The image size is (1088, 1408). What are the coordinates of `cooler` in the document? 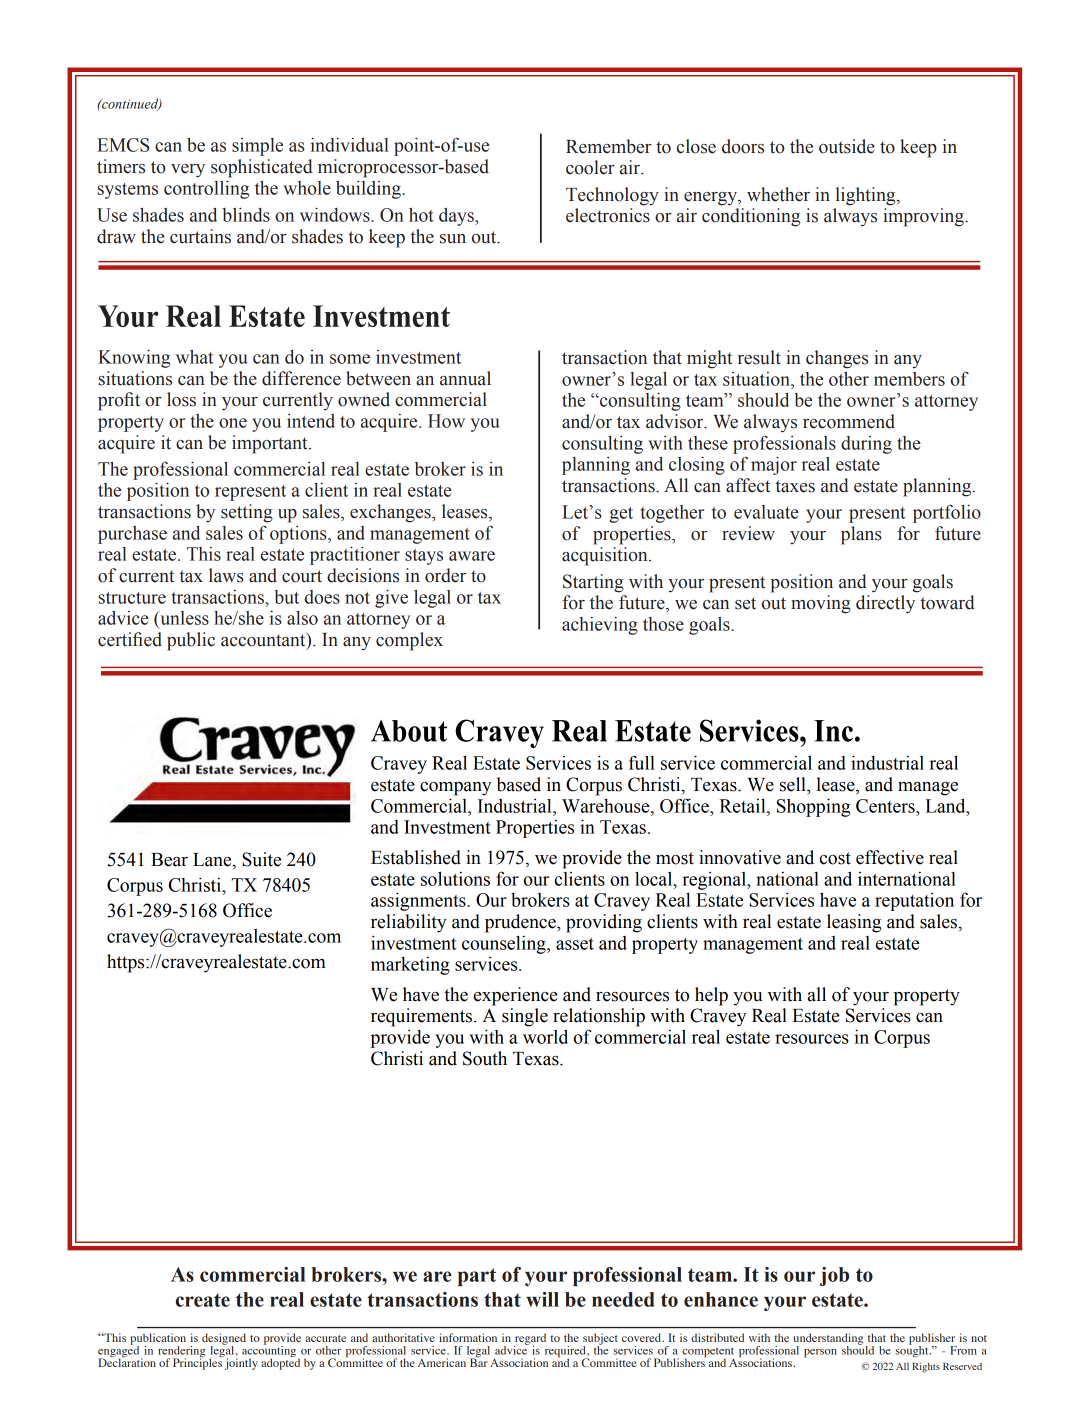 It's located at (590, 167).
